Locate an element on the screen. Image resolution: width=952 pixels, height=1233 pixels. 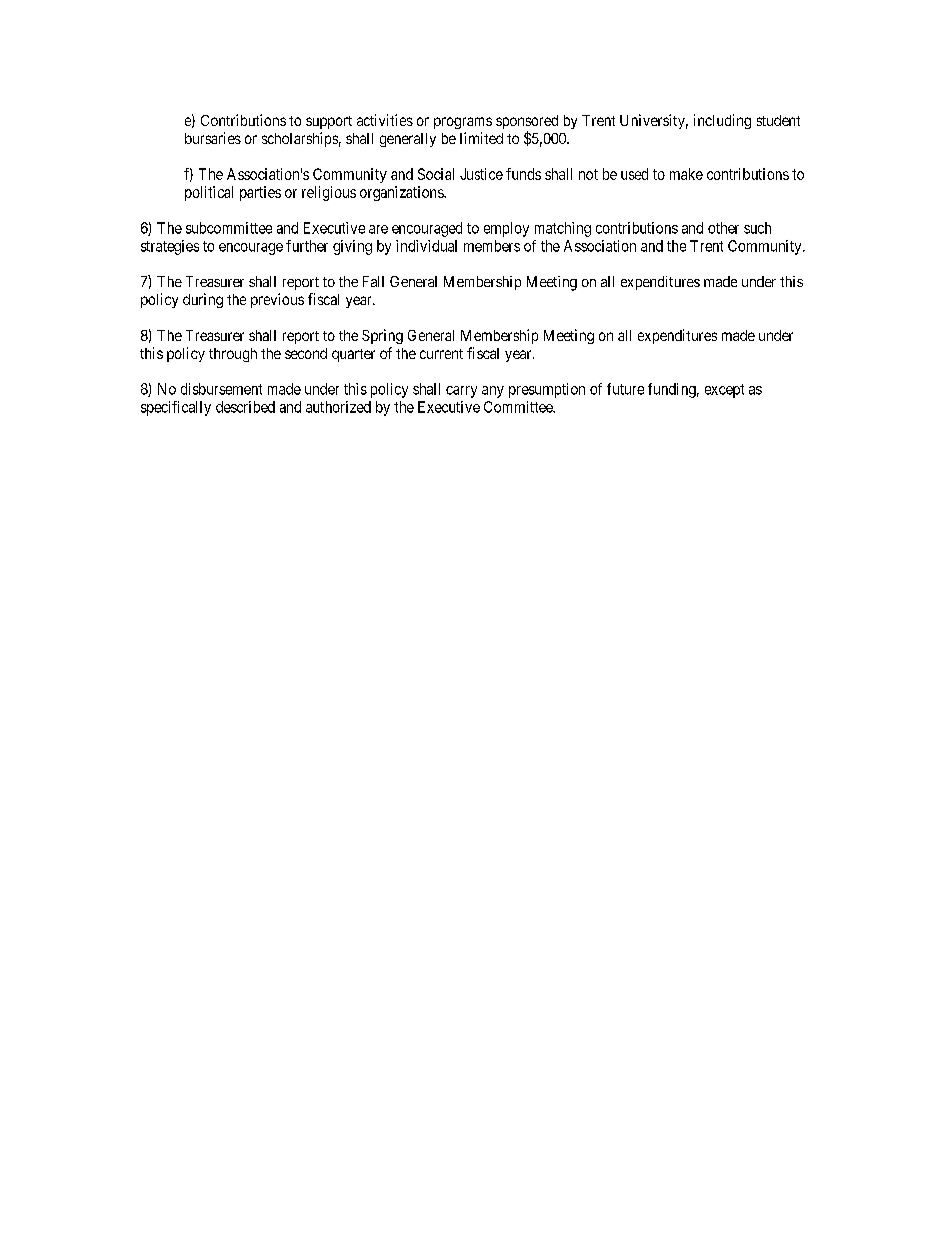
including is located at coordinates (722, 121).
